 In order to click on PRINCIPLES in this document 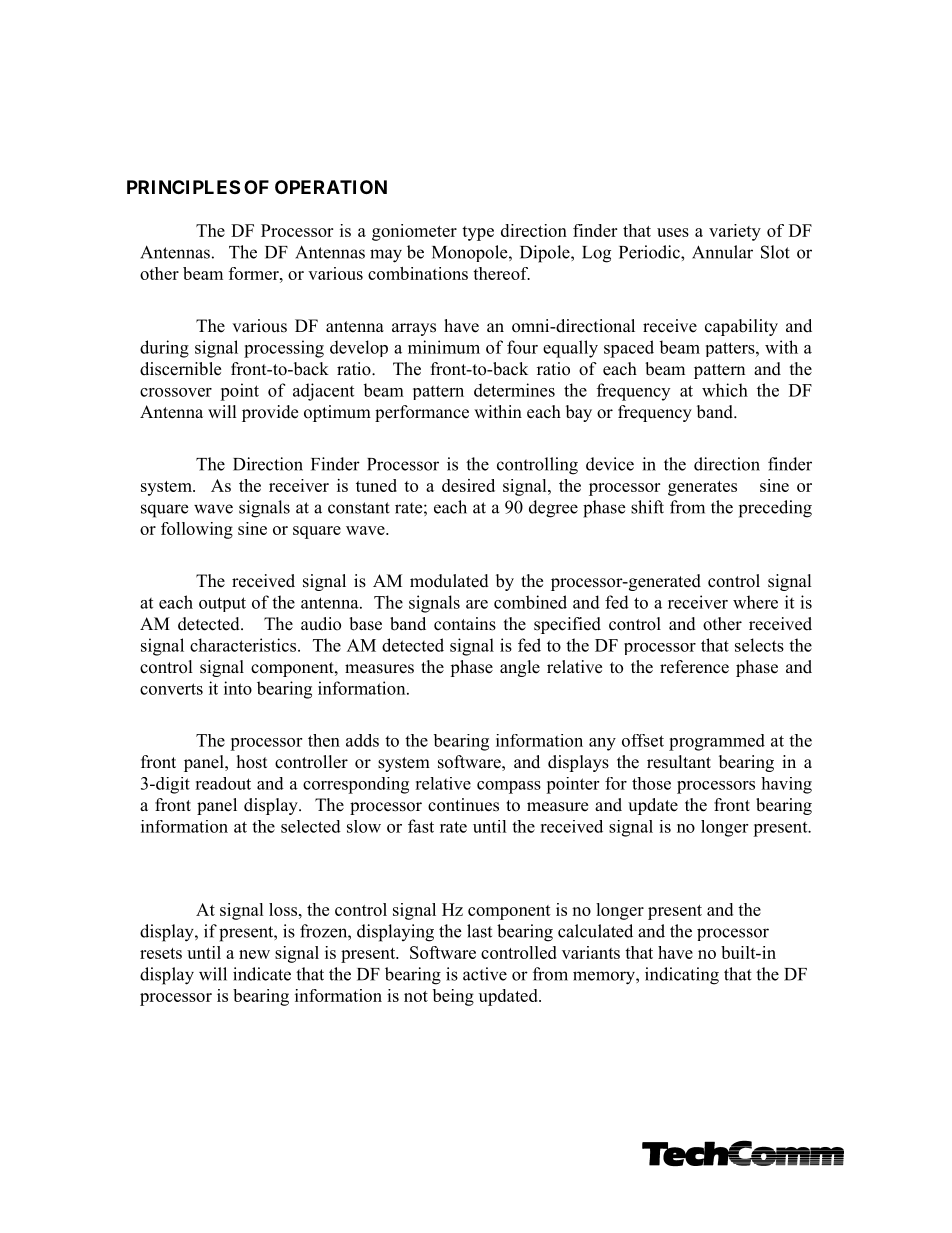, I will do `click(183, 187)`.
